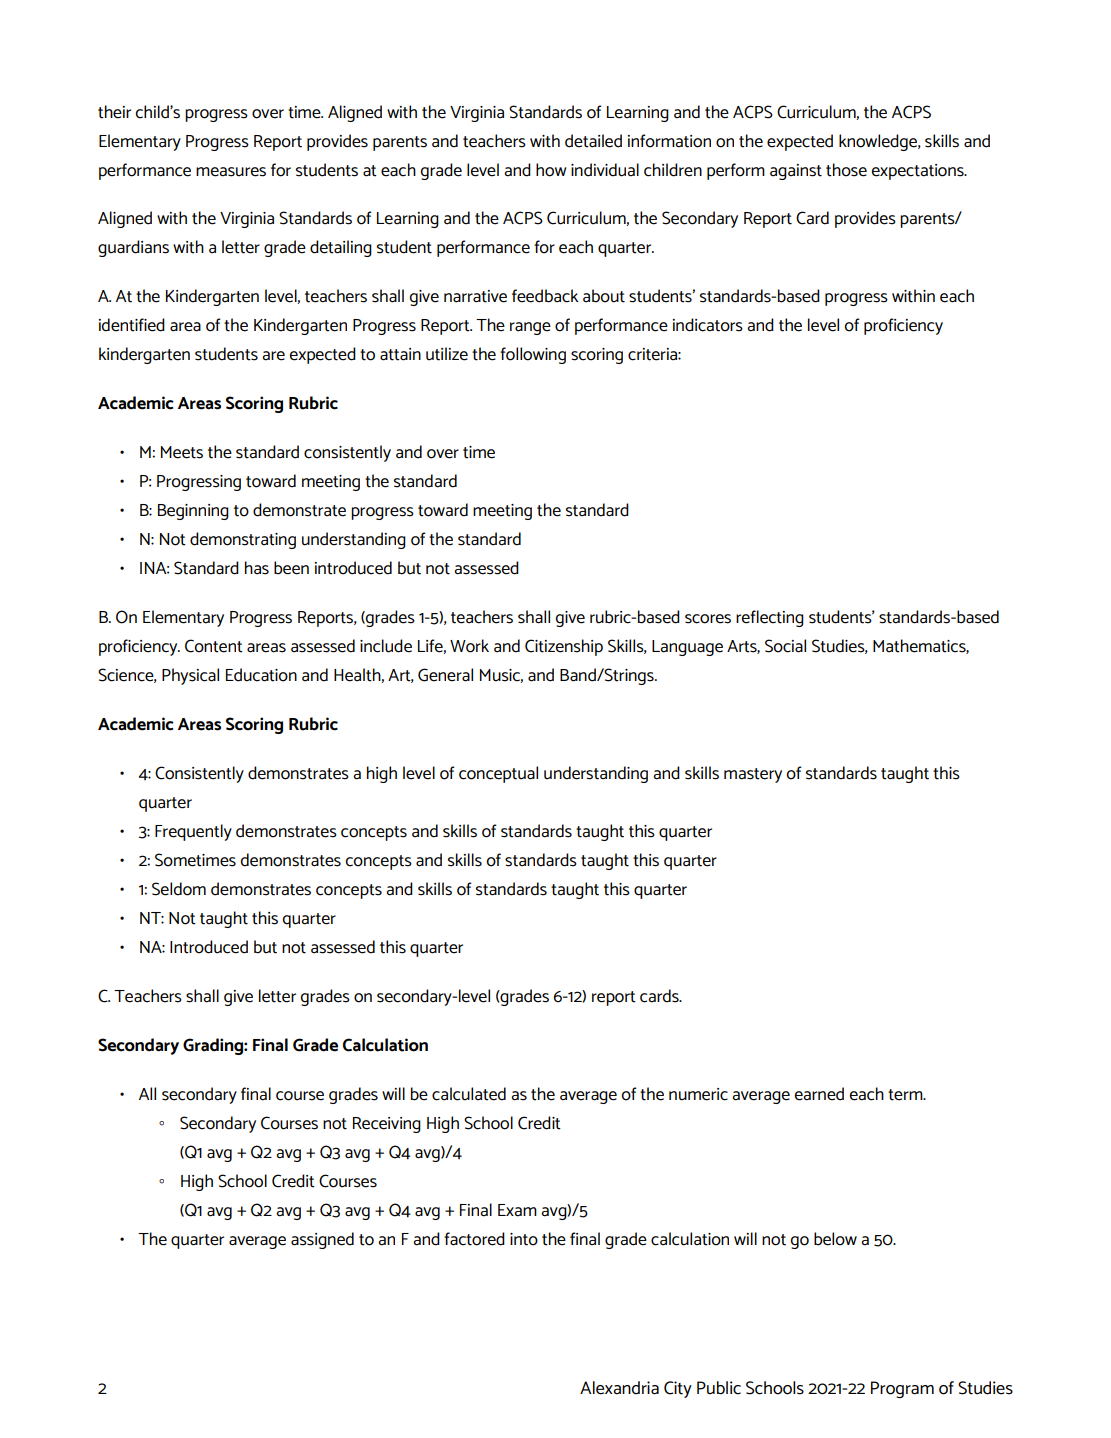 The width and height of the document is (1111, 1438). I want to click on measures, so click(231, 172).
